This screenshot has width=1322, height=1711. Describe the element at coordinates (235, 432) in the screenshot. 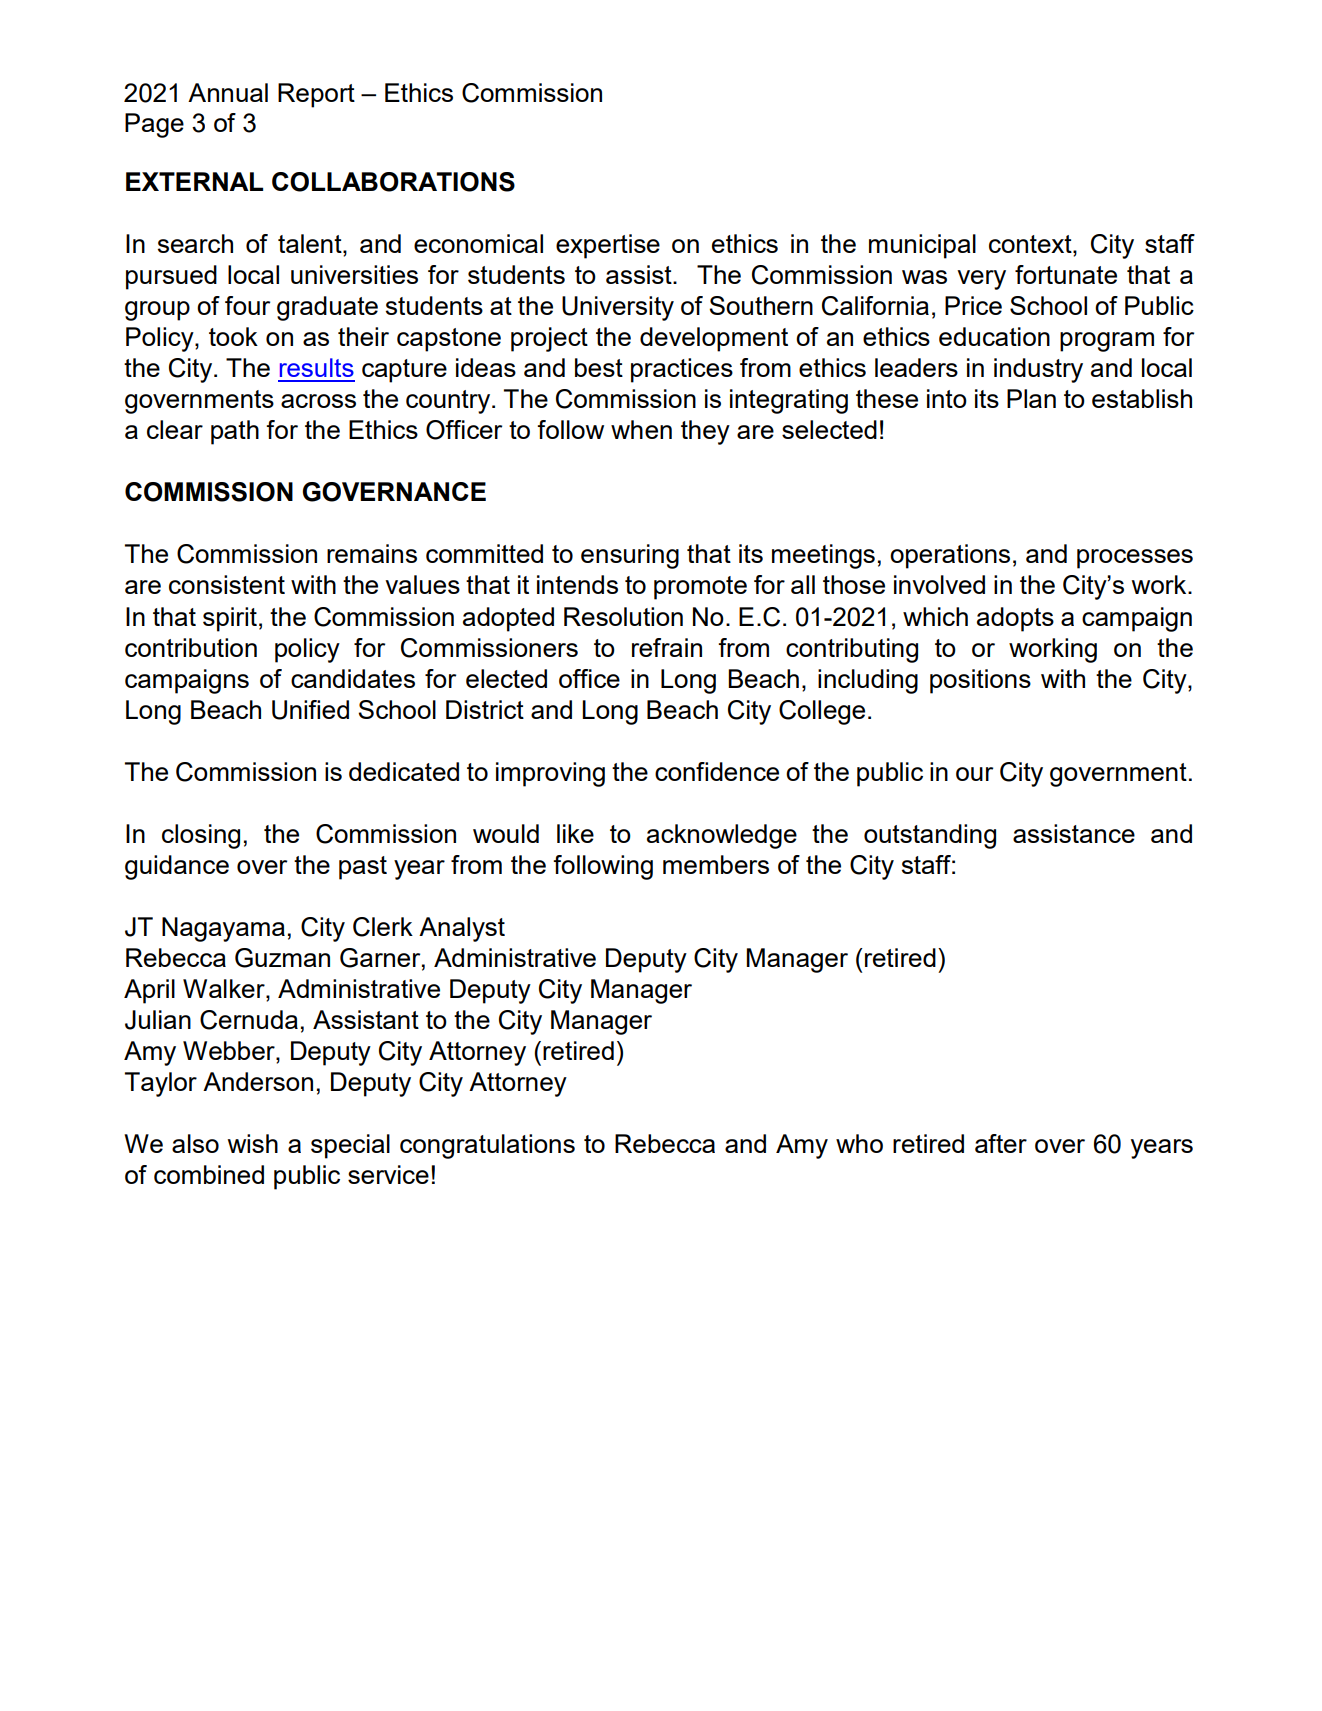

I see `path` at that location.
